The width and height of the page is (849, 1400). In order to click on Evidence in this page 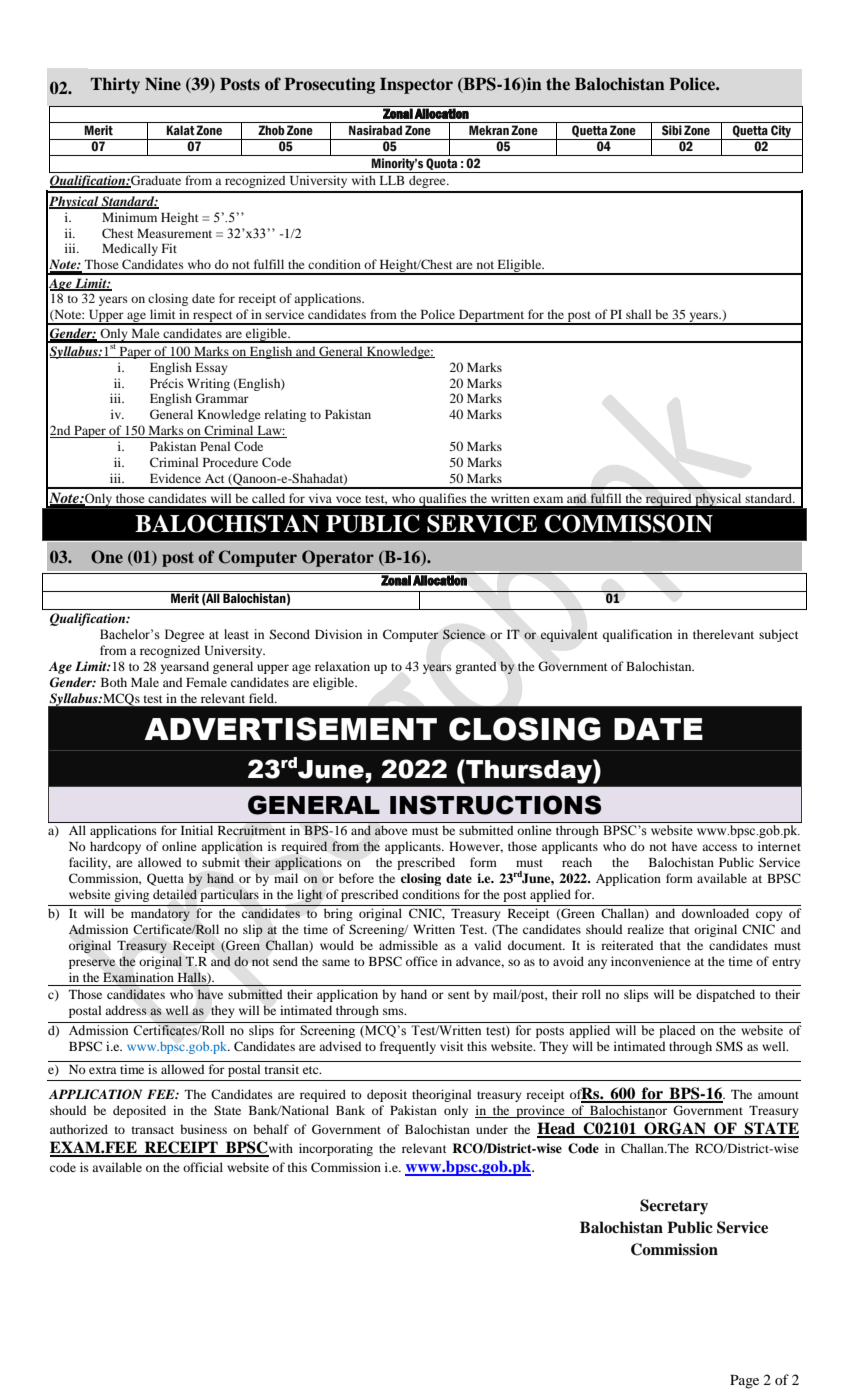, I will do `click(175, 478)`.
